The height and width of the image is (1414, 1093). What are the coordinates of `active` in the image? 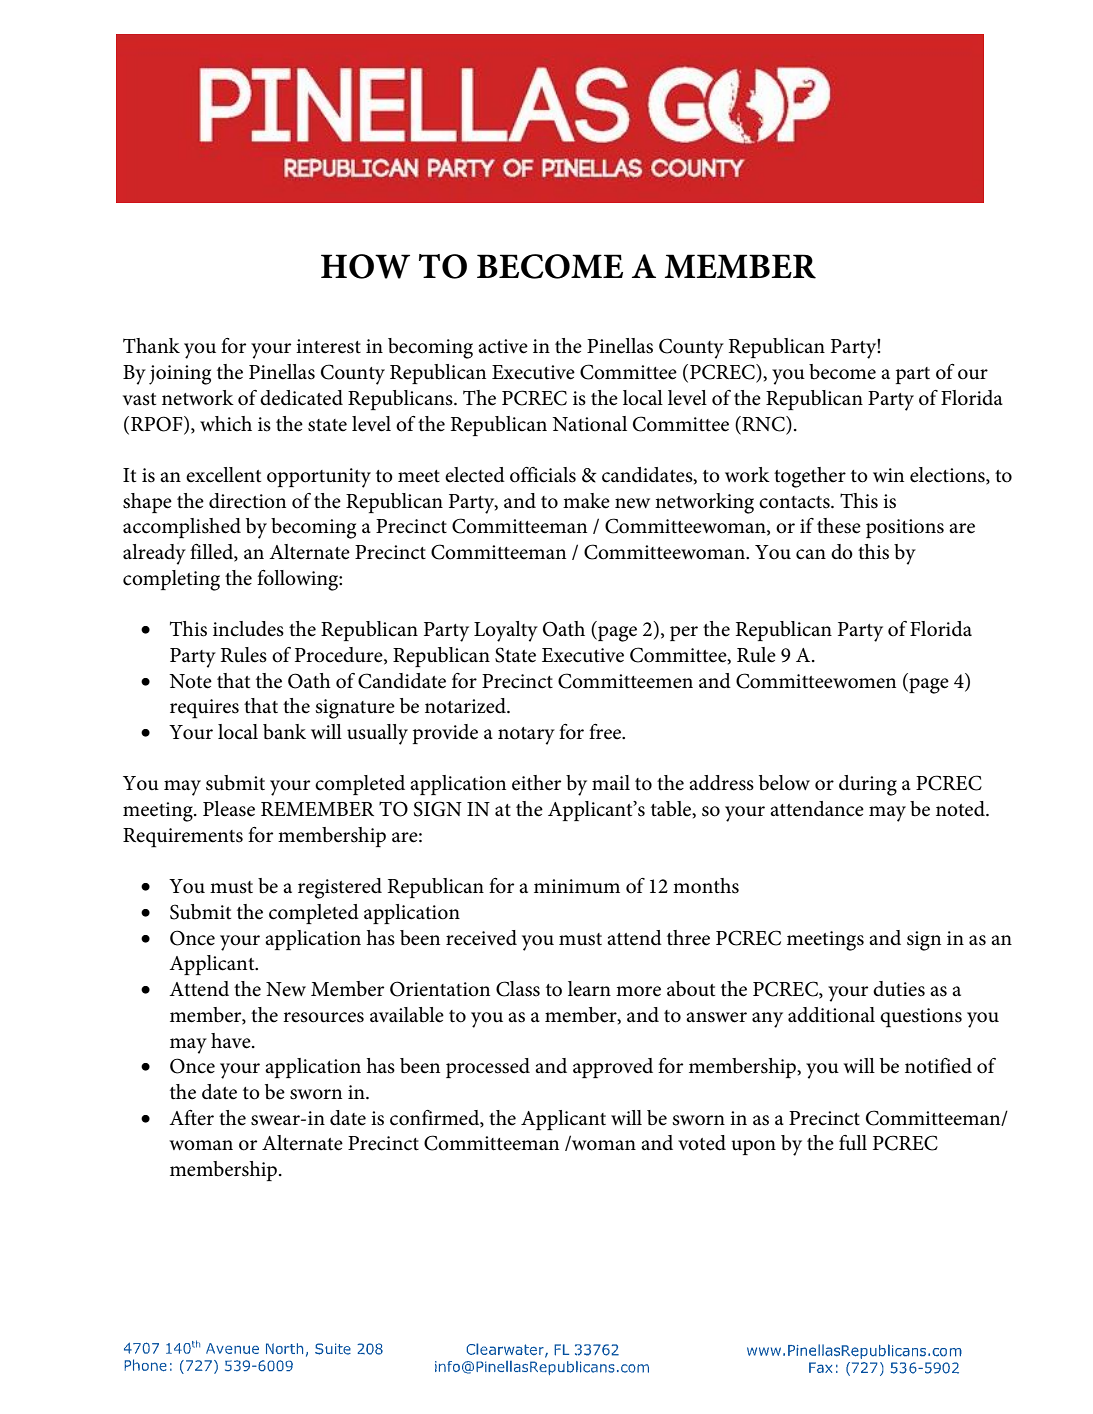 It's located at (503, 346).
